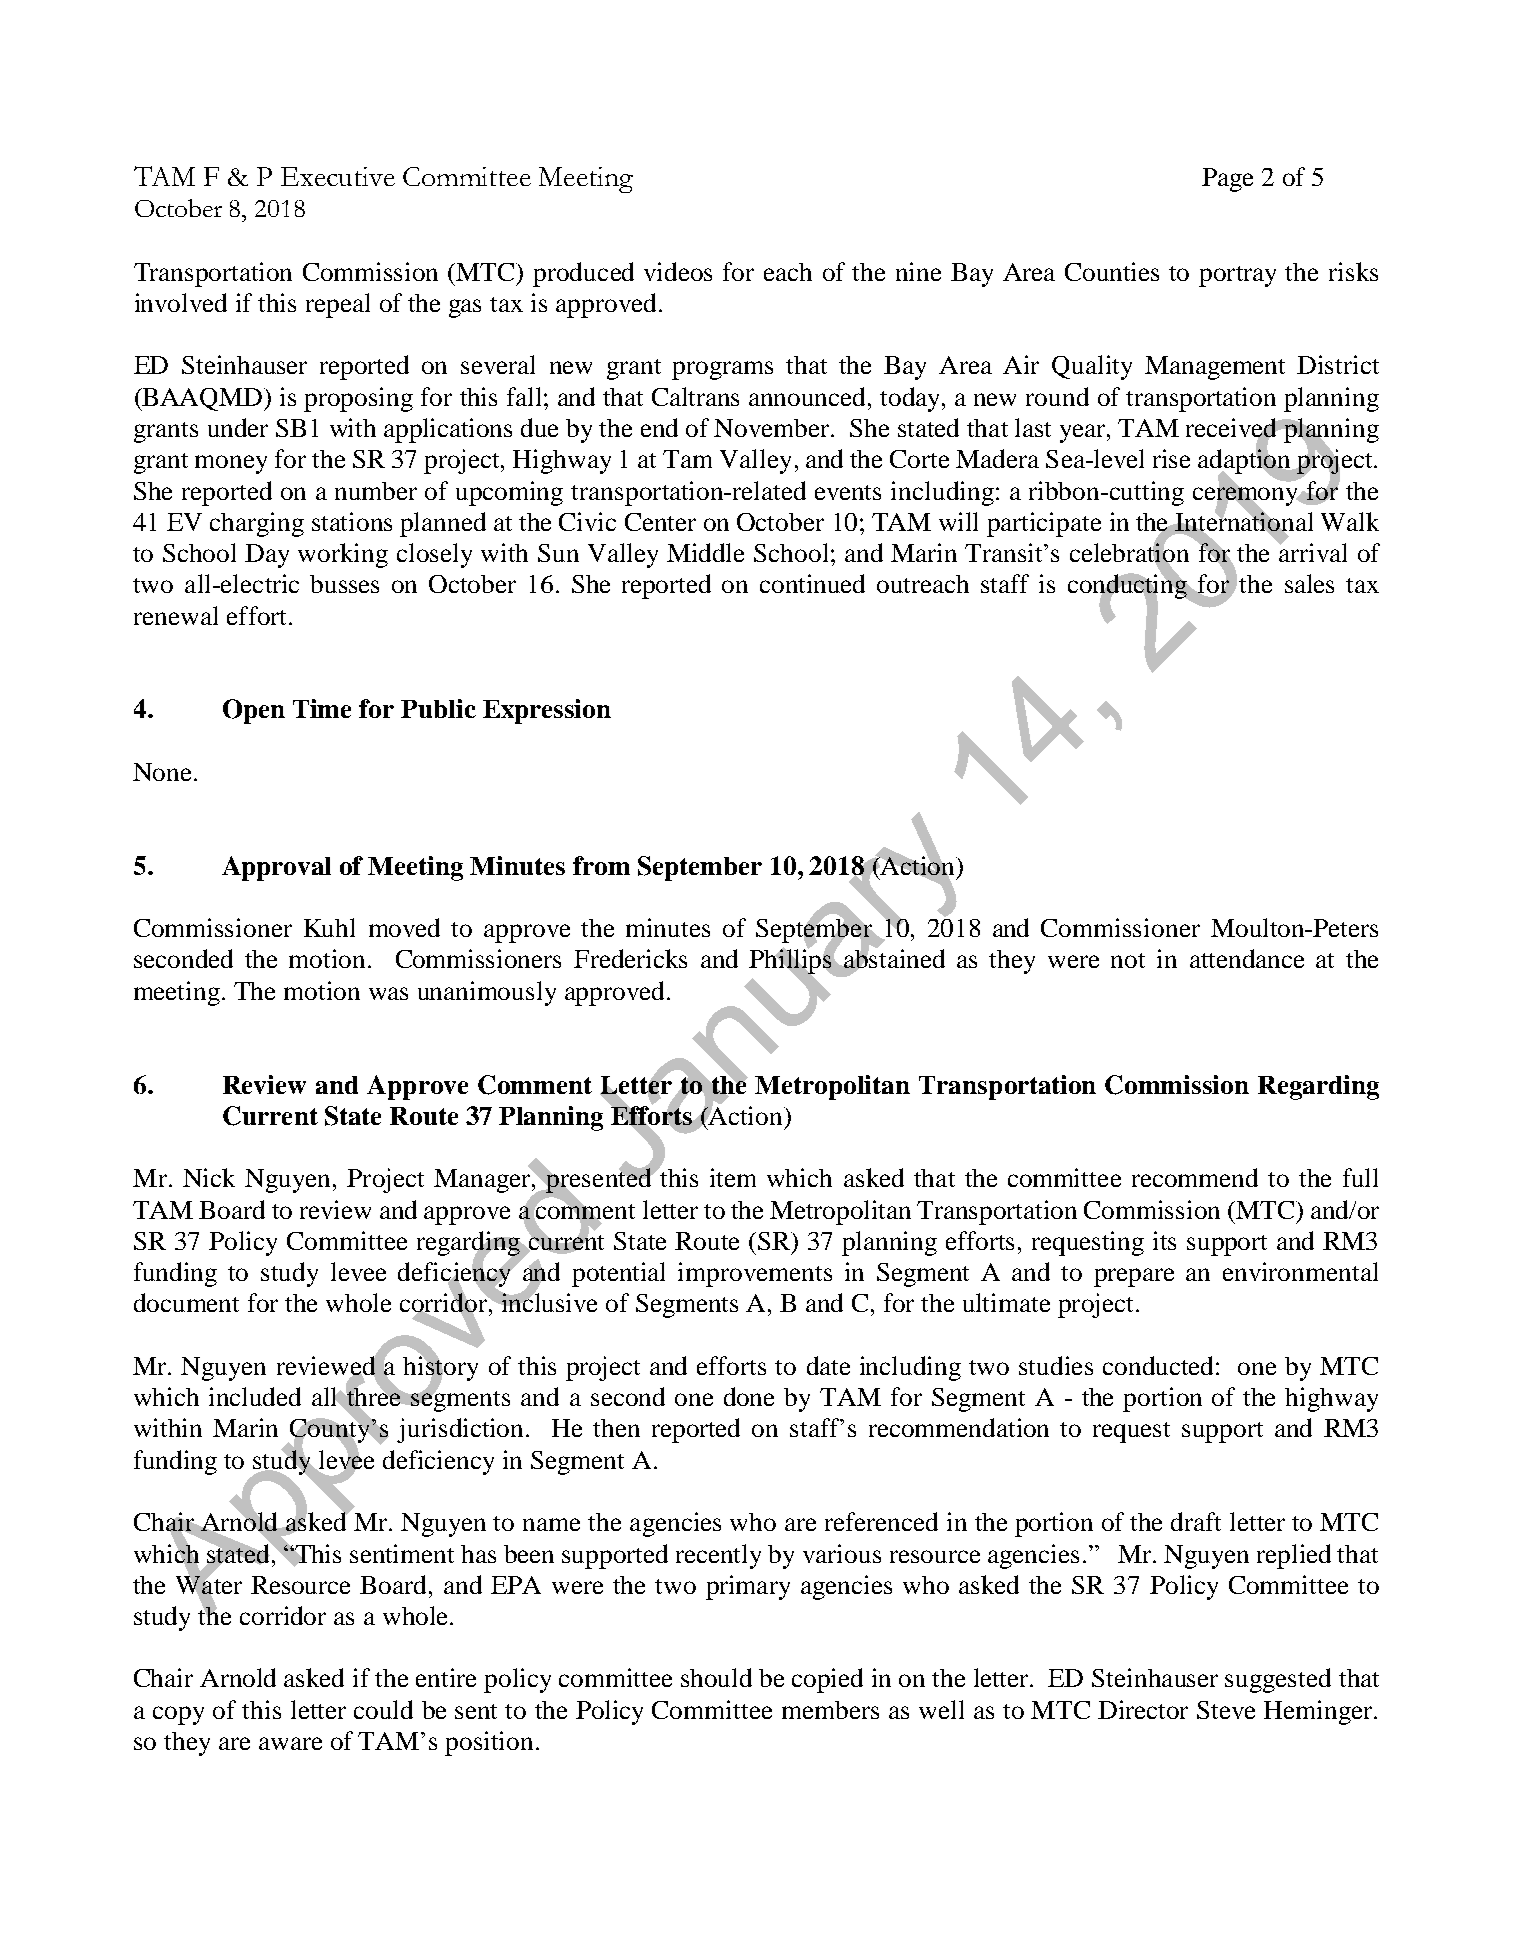  What do you see at coordinates (678, 271) in the image?
I see `videos` at bounding box center [678, 271].
